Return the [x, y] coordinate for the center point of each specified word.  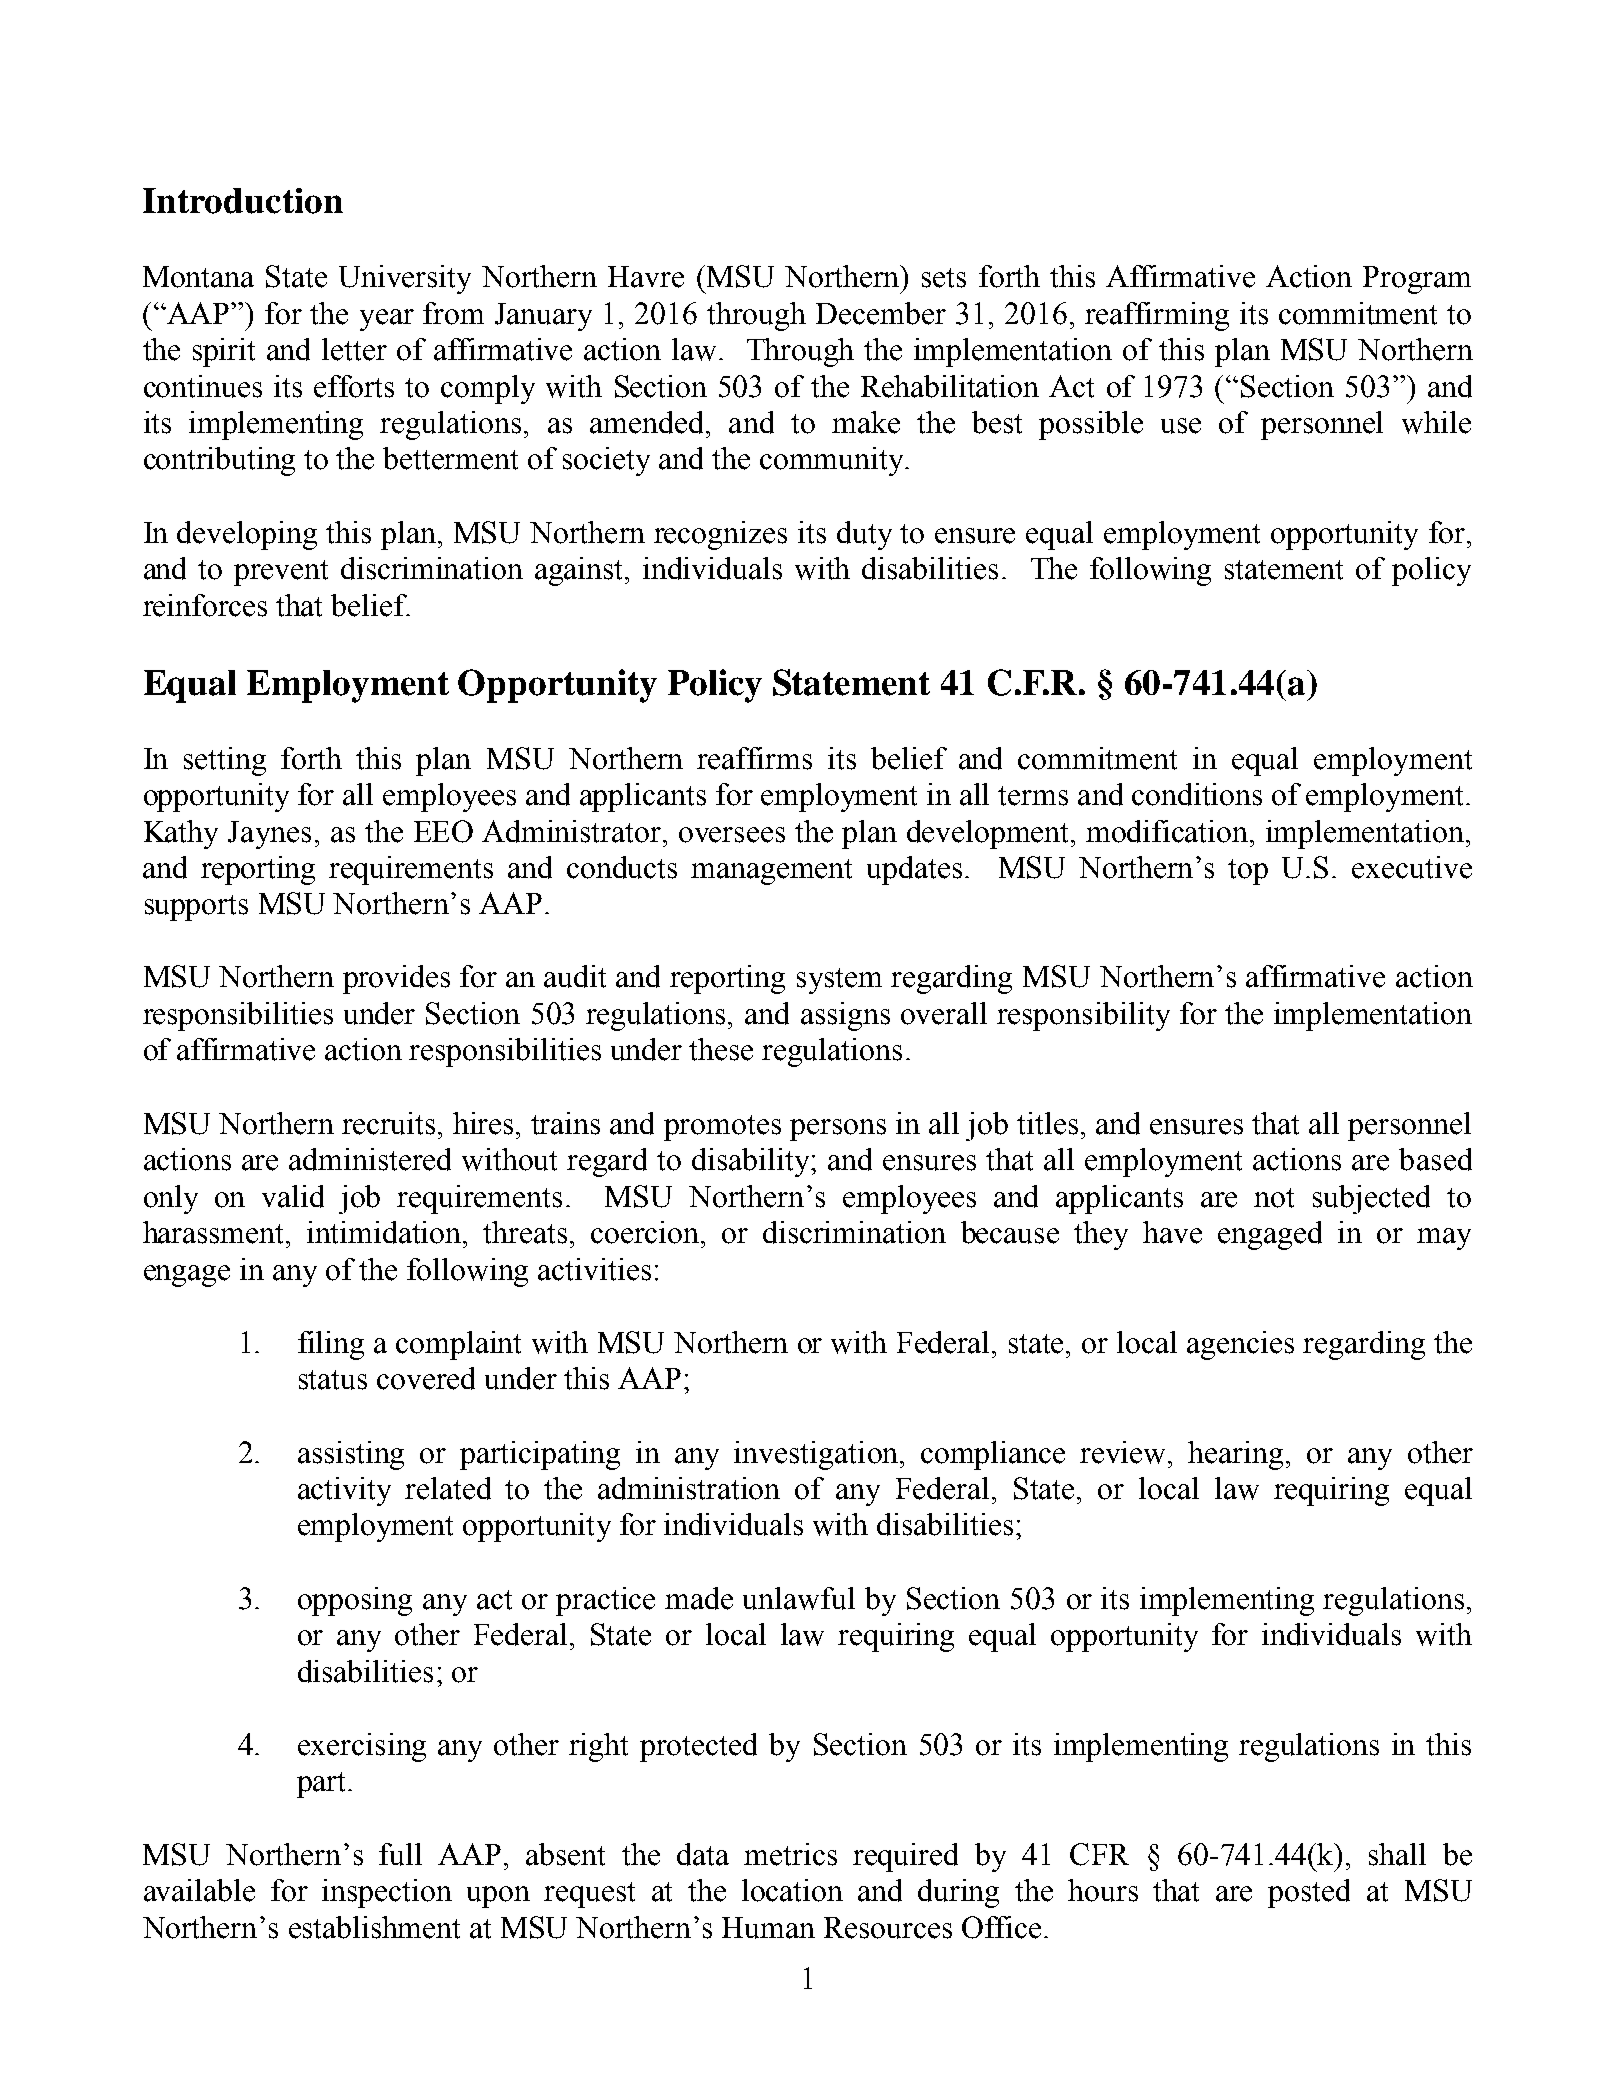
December [881, 313]
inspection [387, 1893]
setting [225, 761]
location [792, 1890]
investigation [817, 1455]
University [405, 279]
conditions [1197, 794]
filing [331, 1345]
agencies [1240, 1345]
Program [1417, 280]
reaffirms [754, 758]
